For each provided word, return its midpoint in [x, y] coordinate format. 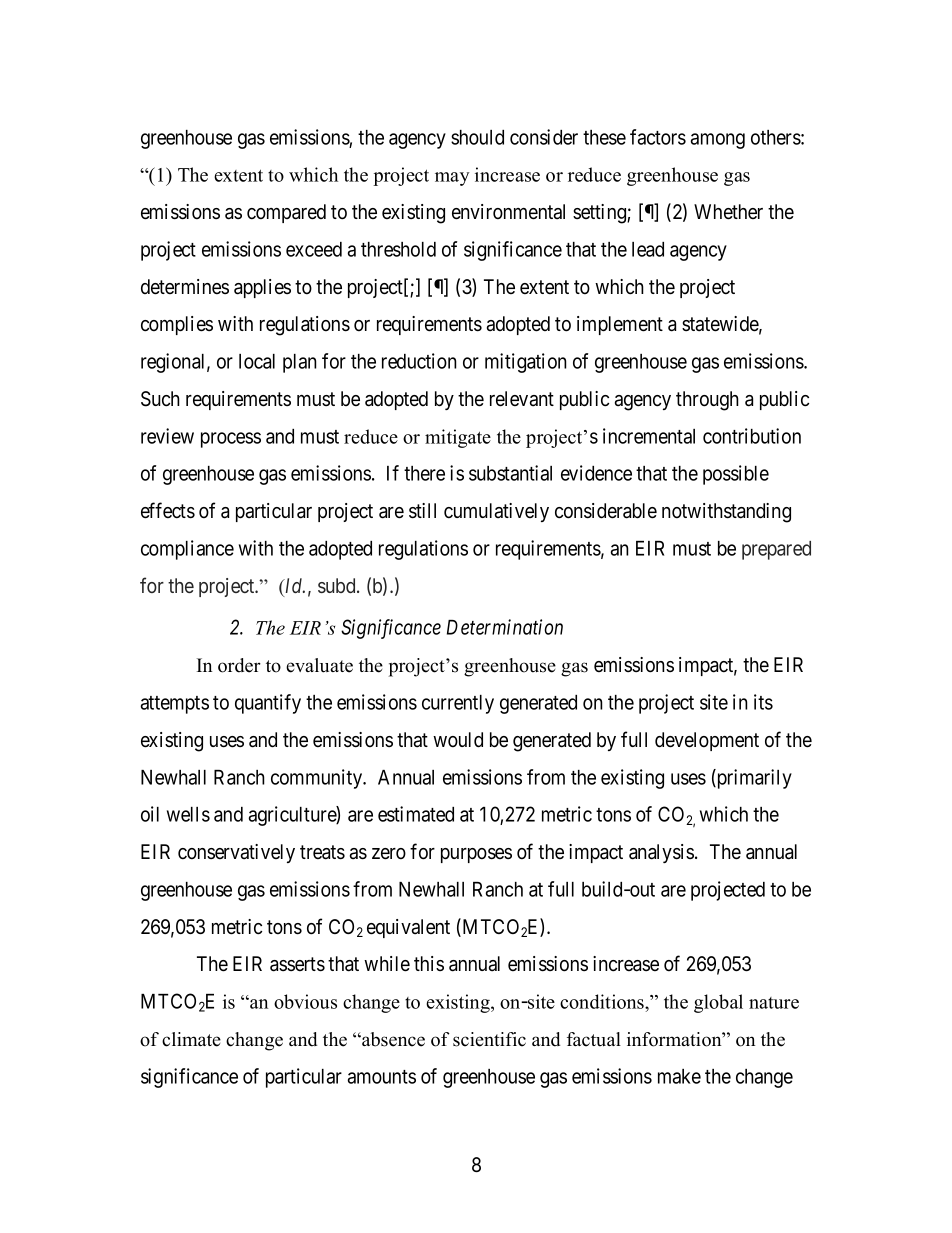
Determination [505, 627]
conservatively [236, 853]
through [707, 401]
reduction [419, 361]
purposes [476, 855]
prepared [776, 550]
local [257, 361]
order [239, 665]
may [452, 179]
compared [286, 213]
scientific [489, 1039]
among [718, 141]
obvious [305, 1001]
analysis [661, 853]
